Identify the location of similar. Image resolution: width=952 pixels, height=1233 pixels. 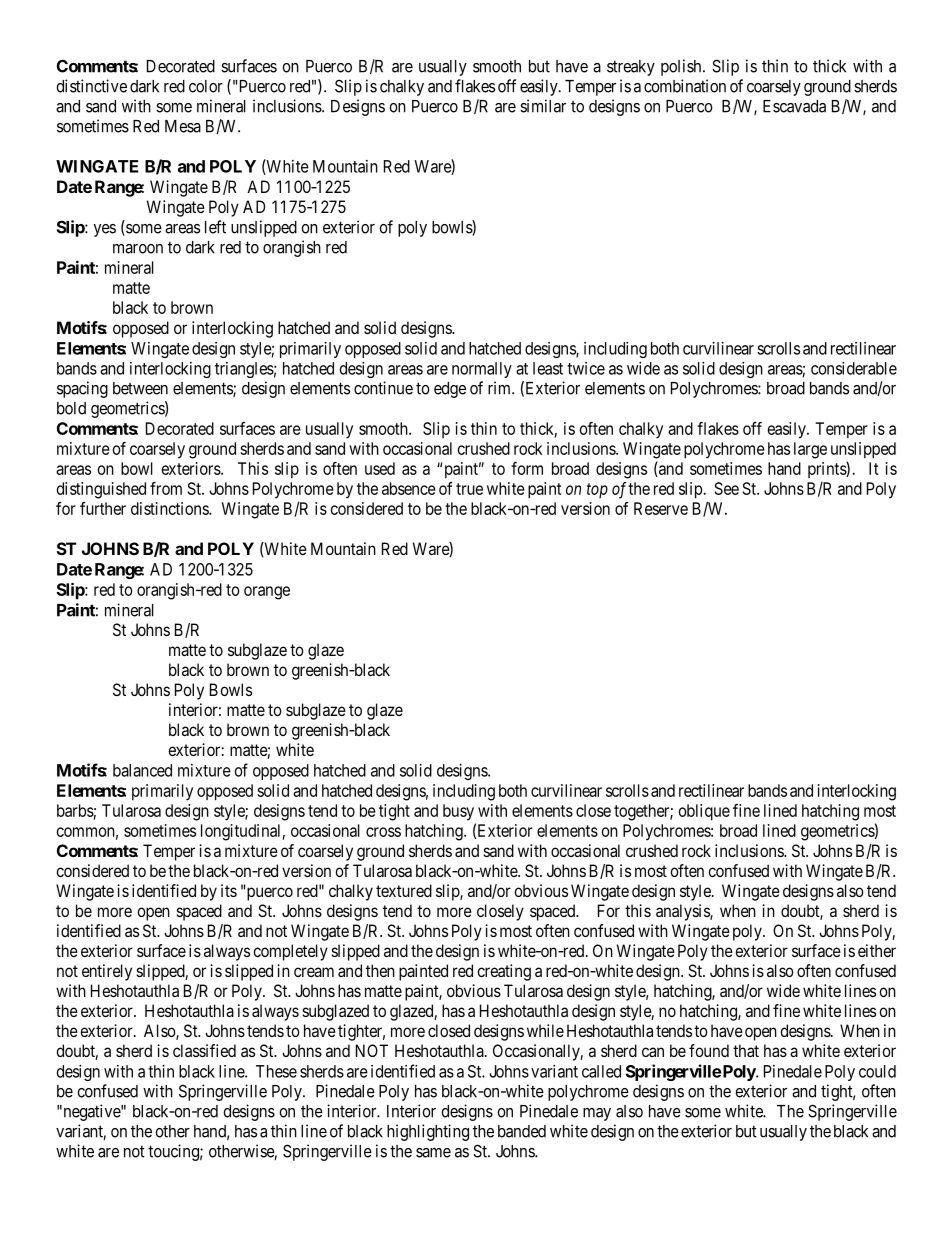
(543, 106).
